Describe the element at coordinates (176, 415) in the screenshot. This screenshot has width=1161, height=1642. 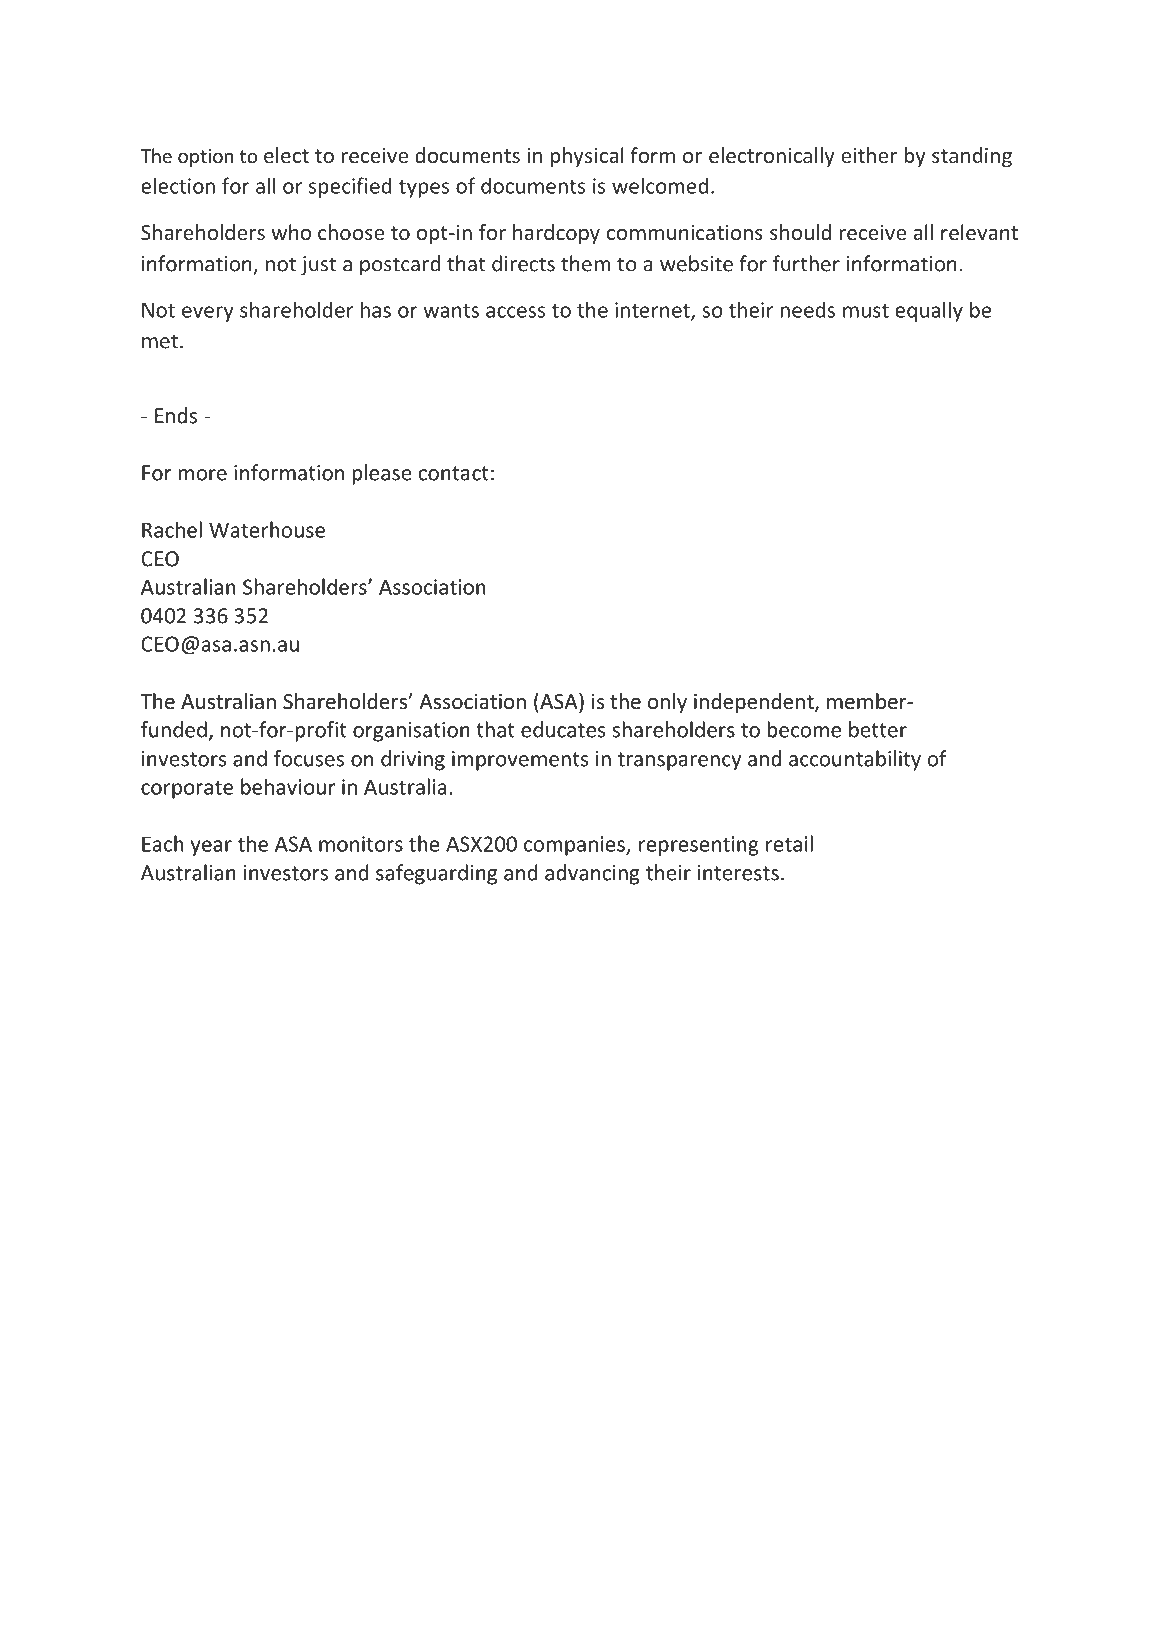
I see `Ends` at that location.
